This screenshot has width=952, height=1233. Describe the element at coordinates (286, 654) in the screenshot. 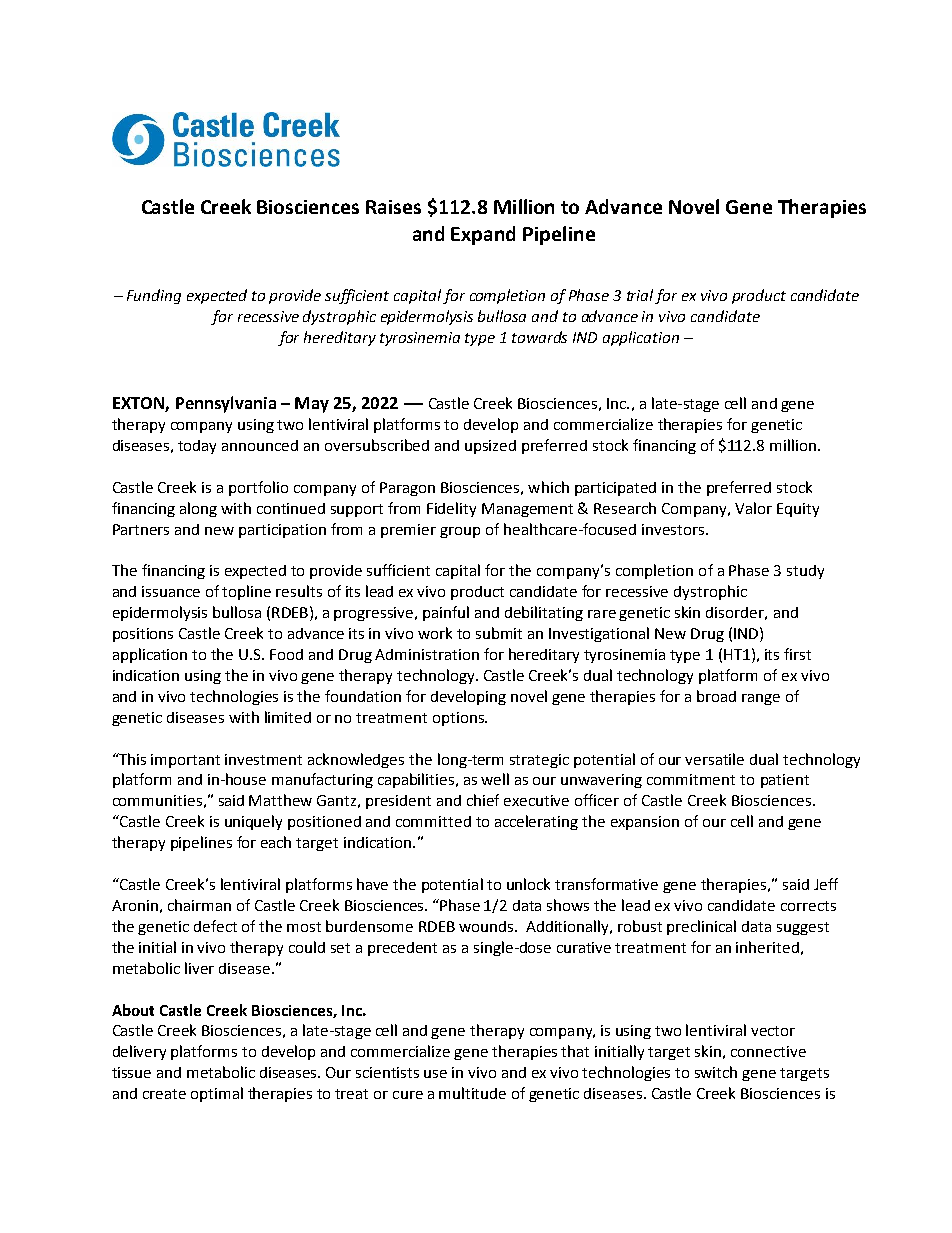

I see `Food` at that location.
